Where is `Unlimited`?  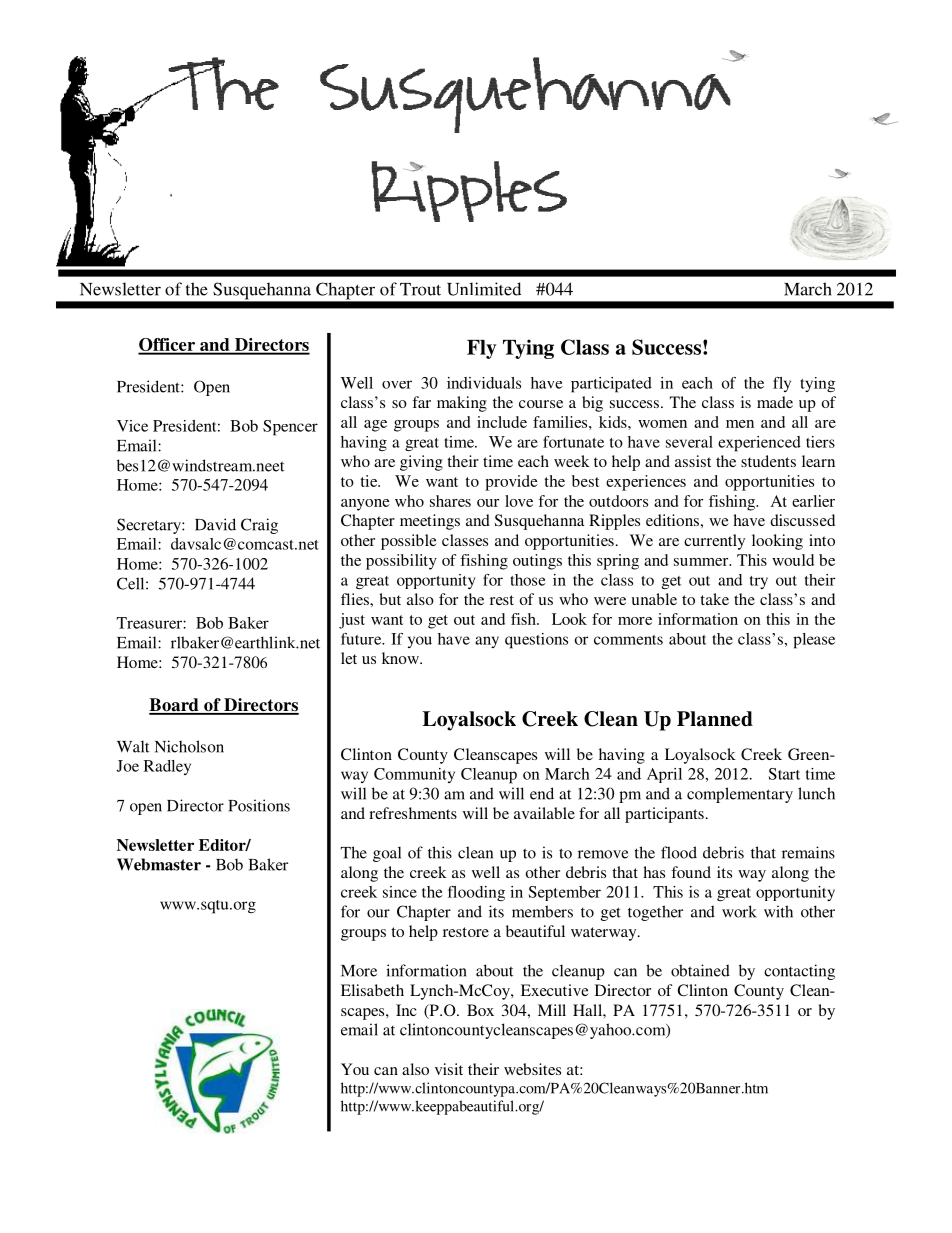
Unlimited is located at coordinates (484, 289).
